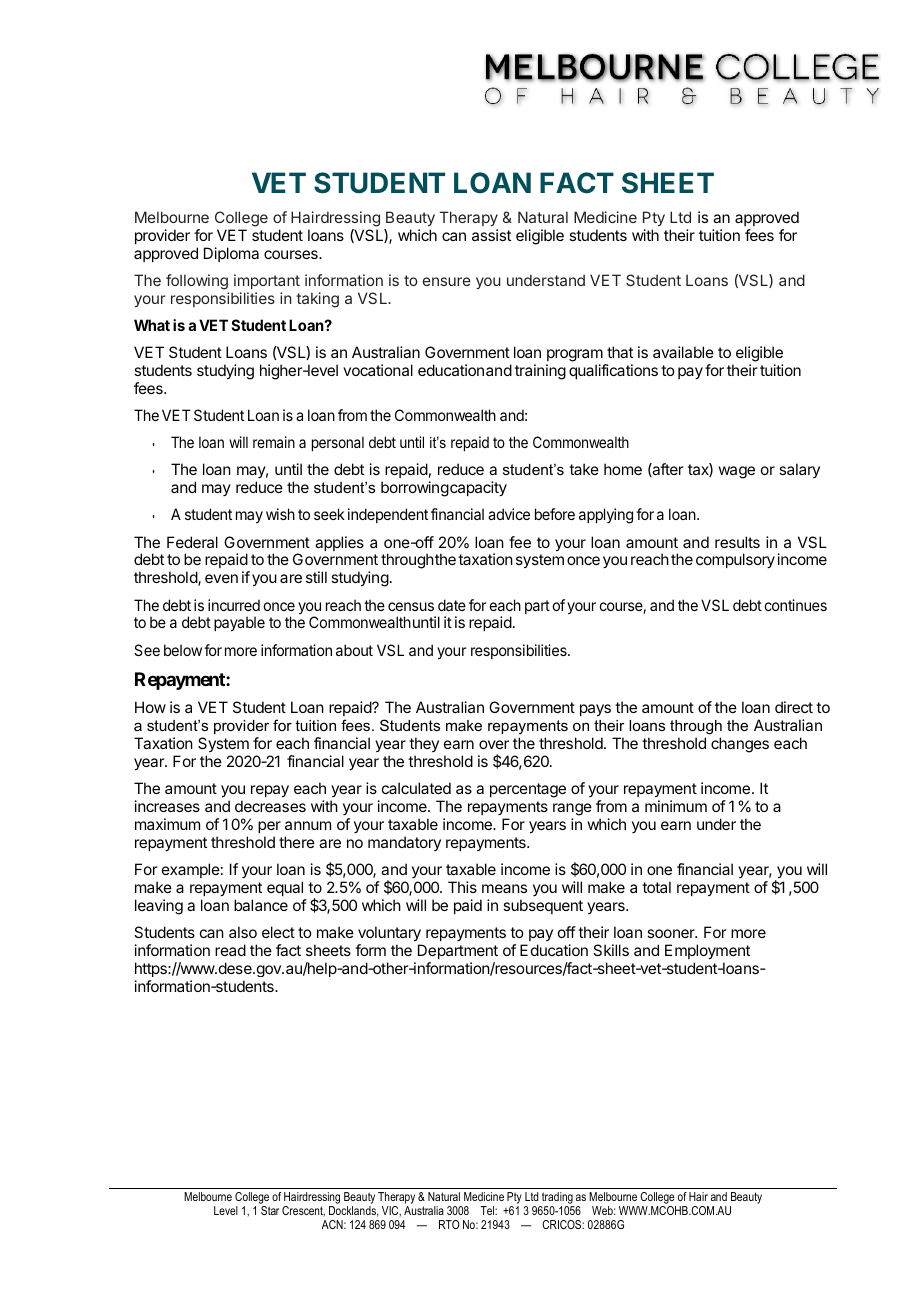  Describe the element at coordinates (270, 1210) in the screenshot. I see `Star` at that location.
